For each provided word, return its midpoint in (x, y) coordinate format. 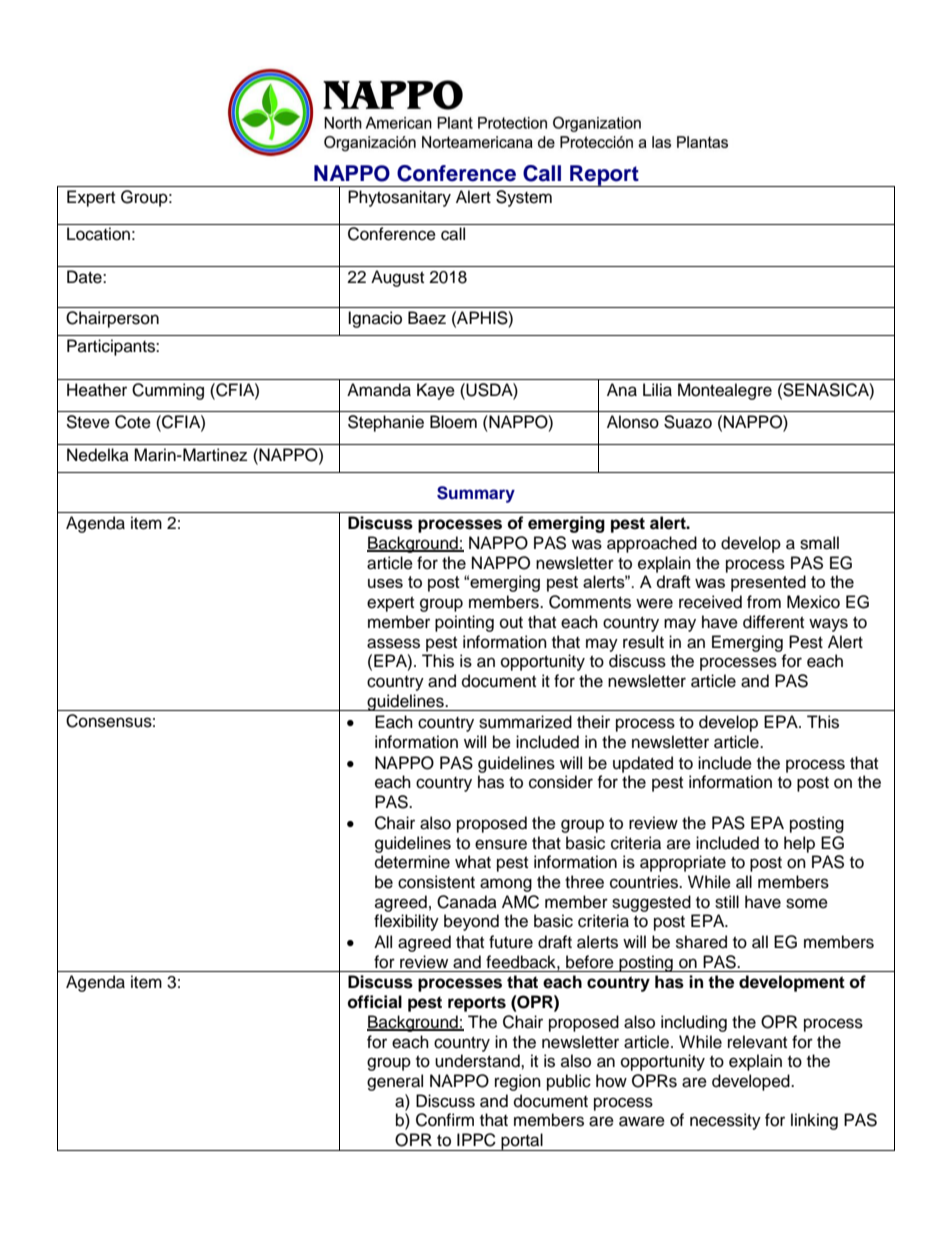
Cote (133, 422)
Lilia (657, 390)
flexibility (406, 922)
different (773, 622)
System (524, 198)
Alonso (633, 422)
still (727, 902)
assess (393, 643)
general (395, 1082)
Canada (467, 902)
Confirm (445, 1120)
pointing (464, 623)
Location (98, 234)
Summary (476, 494)
